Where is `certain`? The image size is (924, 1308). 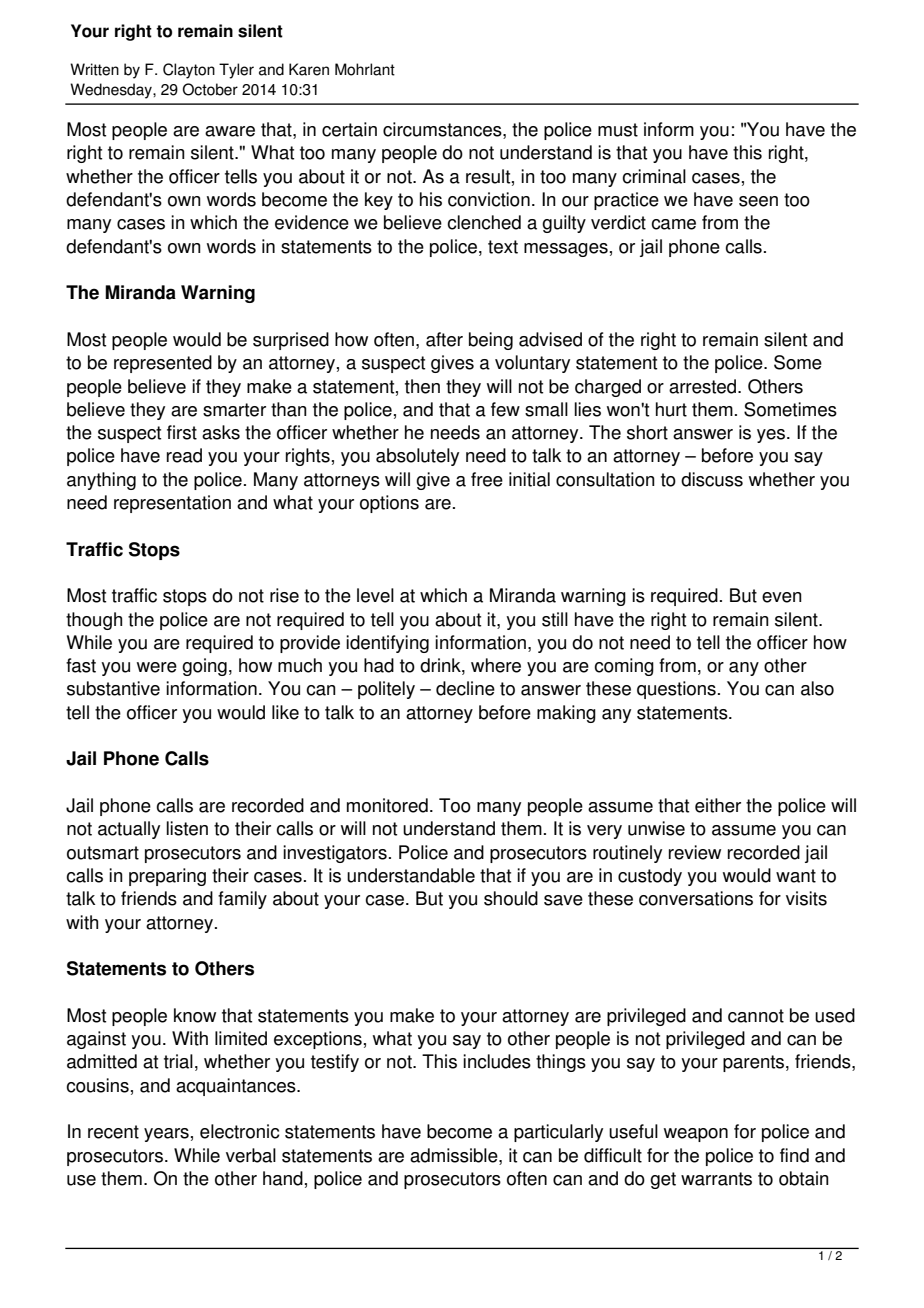
certain is located at coordinates (349, 129).
